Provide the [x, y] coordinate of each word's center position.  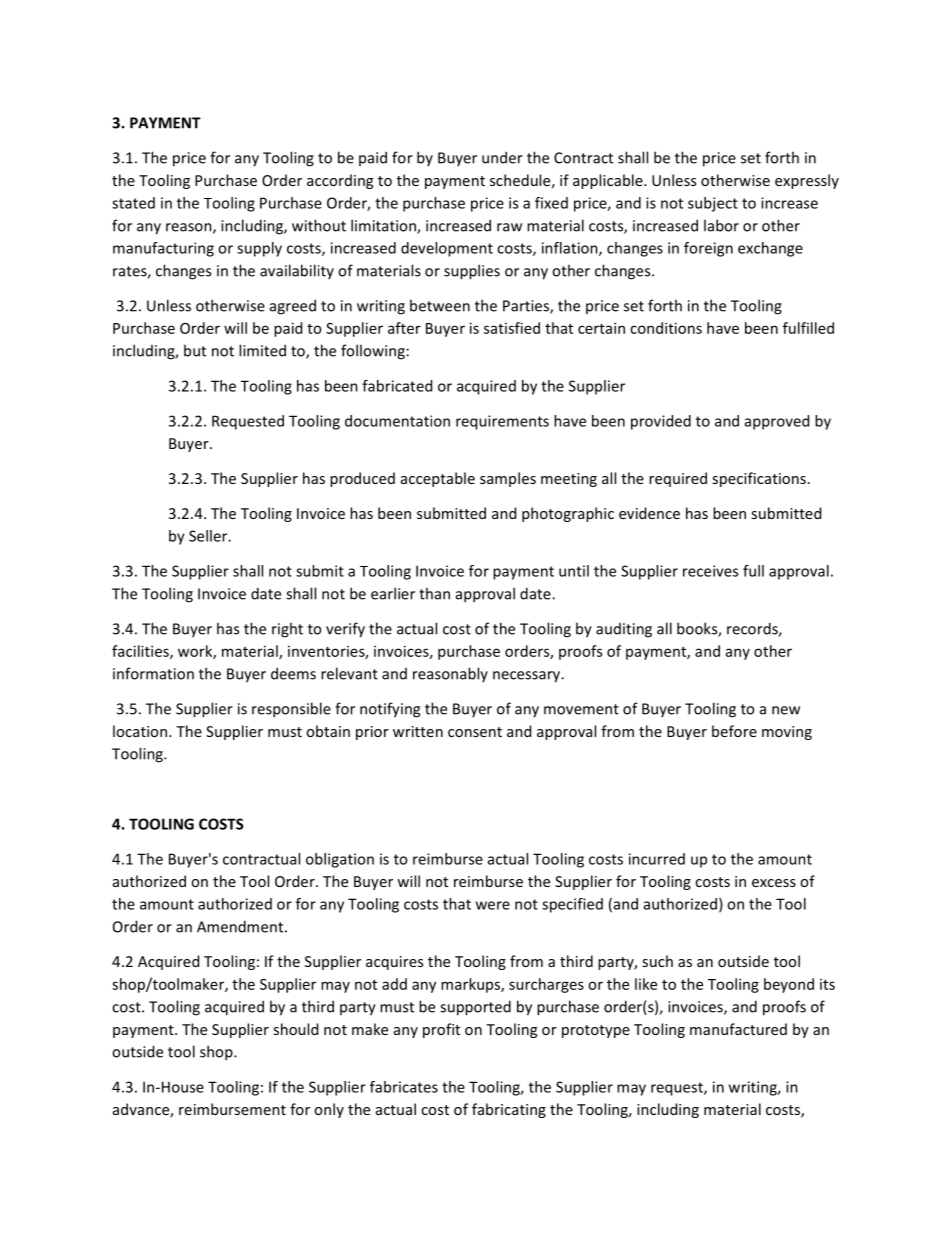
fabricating [509, 1110]
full [753, 571]
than [434, 593]
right [287, 630]
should [295, 1029]
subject [713, 204]
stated [133, 203]
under [502, 157]
